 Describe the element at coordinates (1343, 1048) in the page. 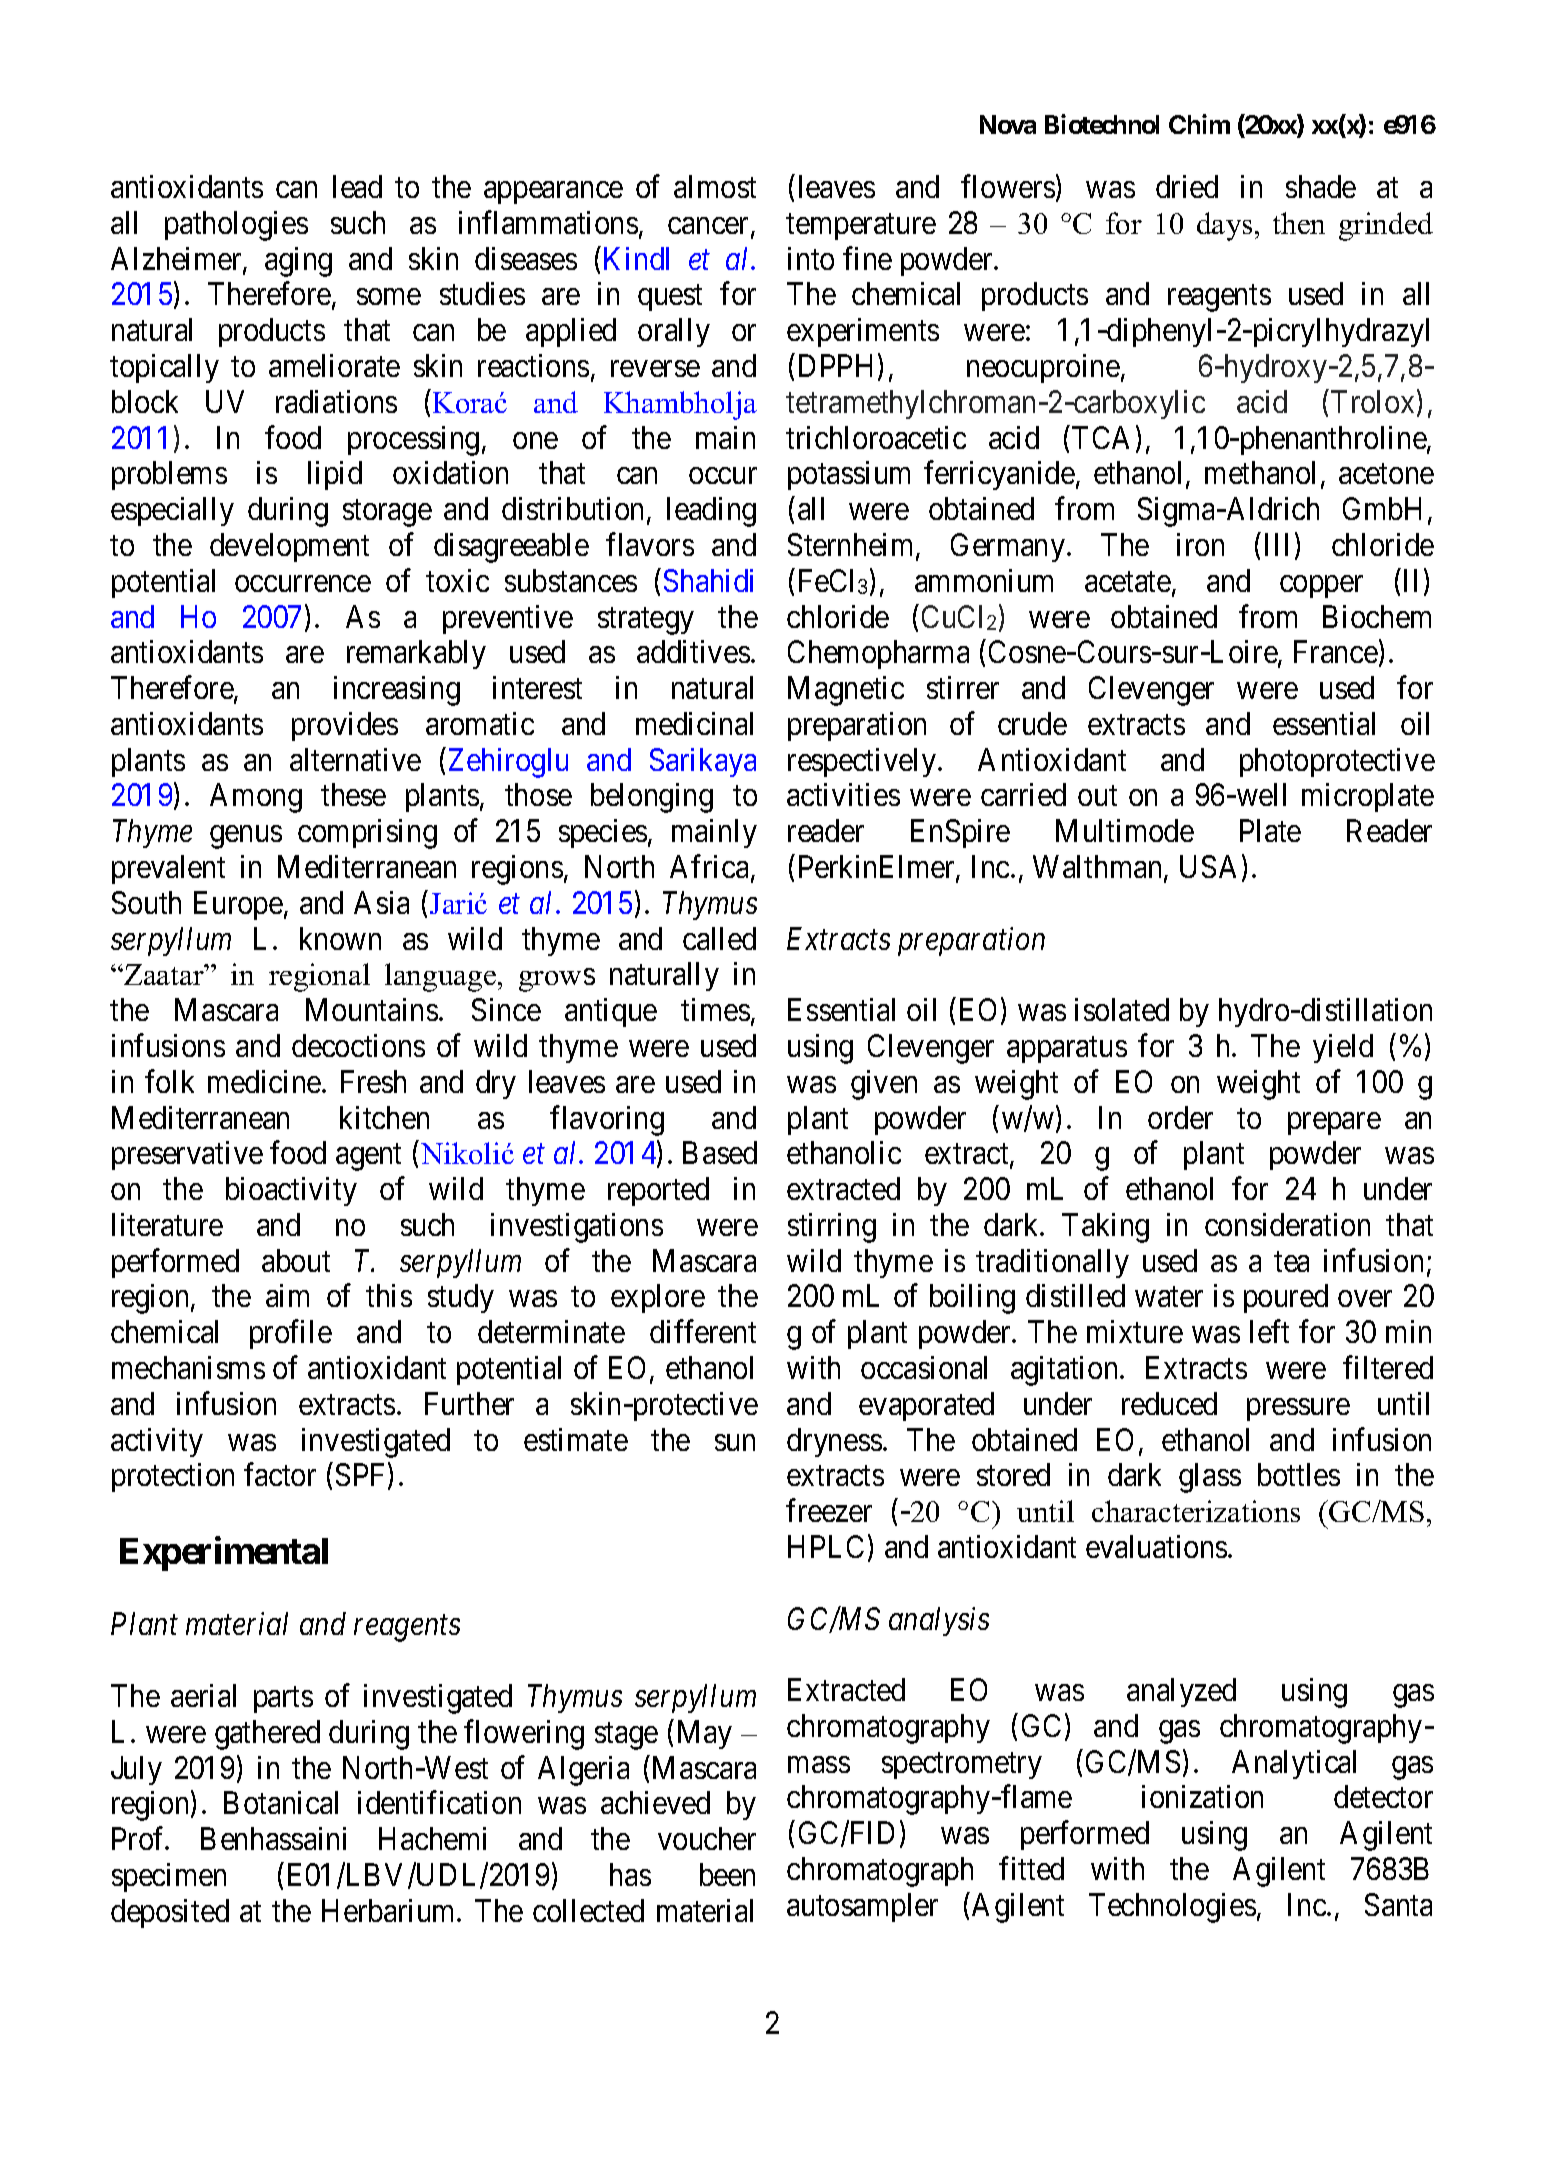

I see `yield` at that location.
